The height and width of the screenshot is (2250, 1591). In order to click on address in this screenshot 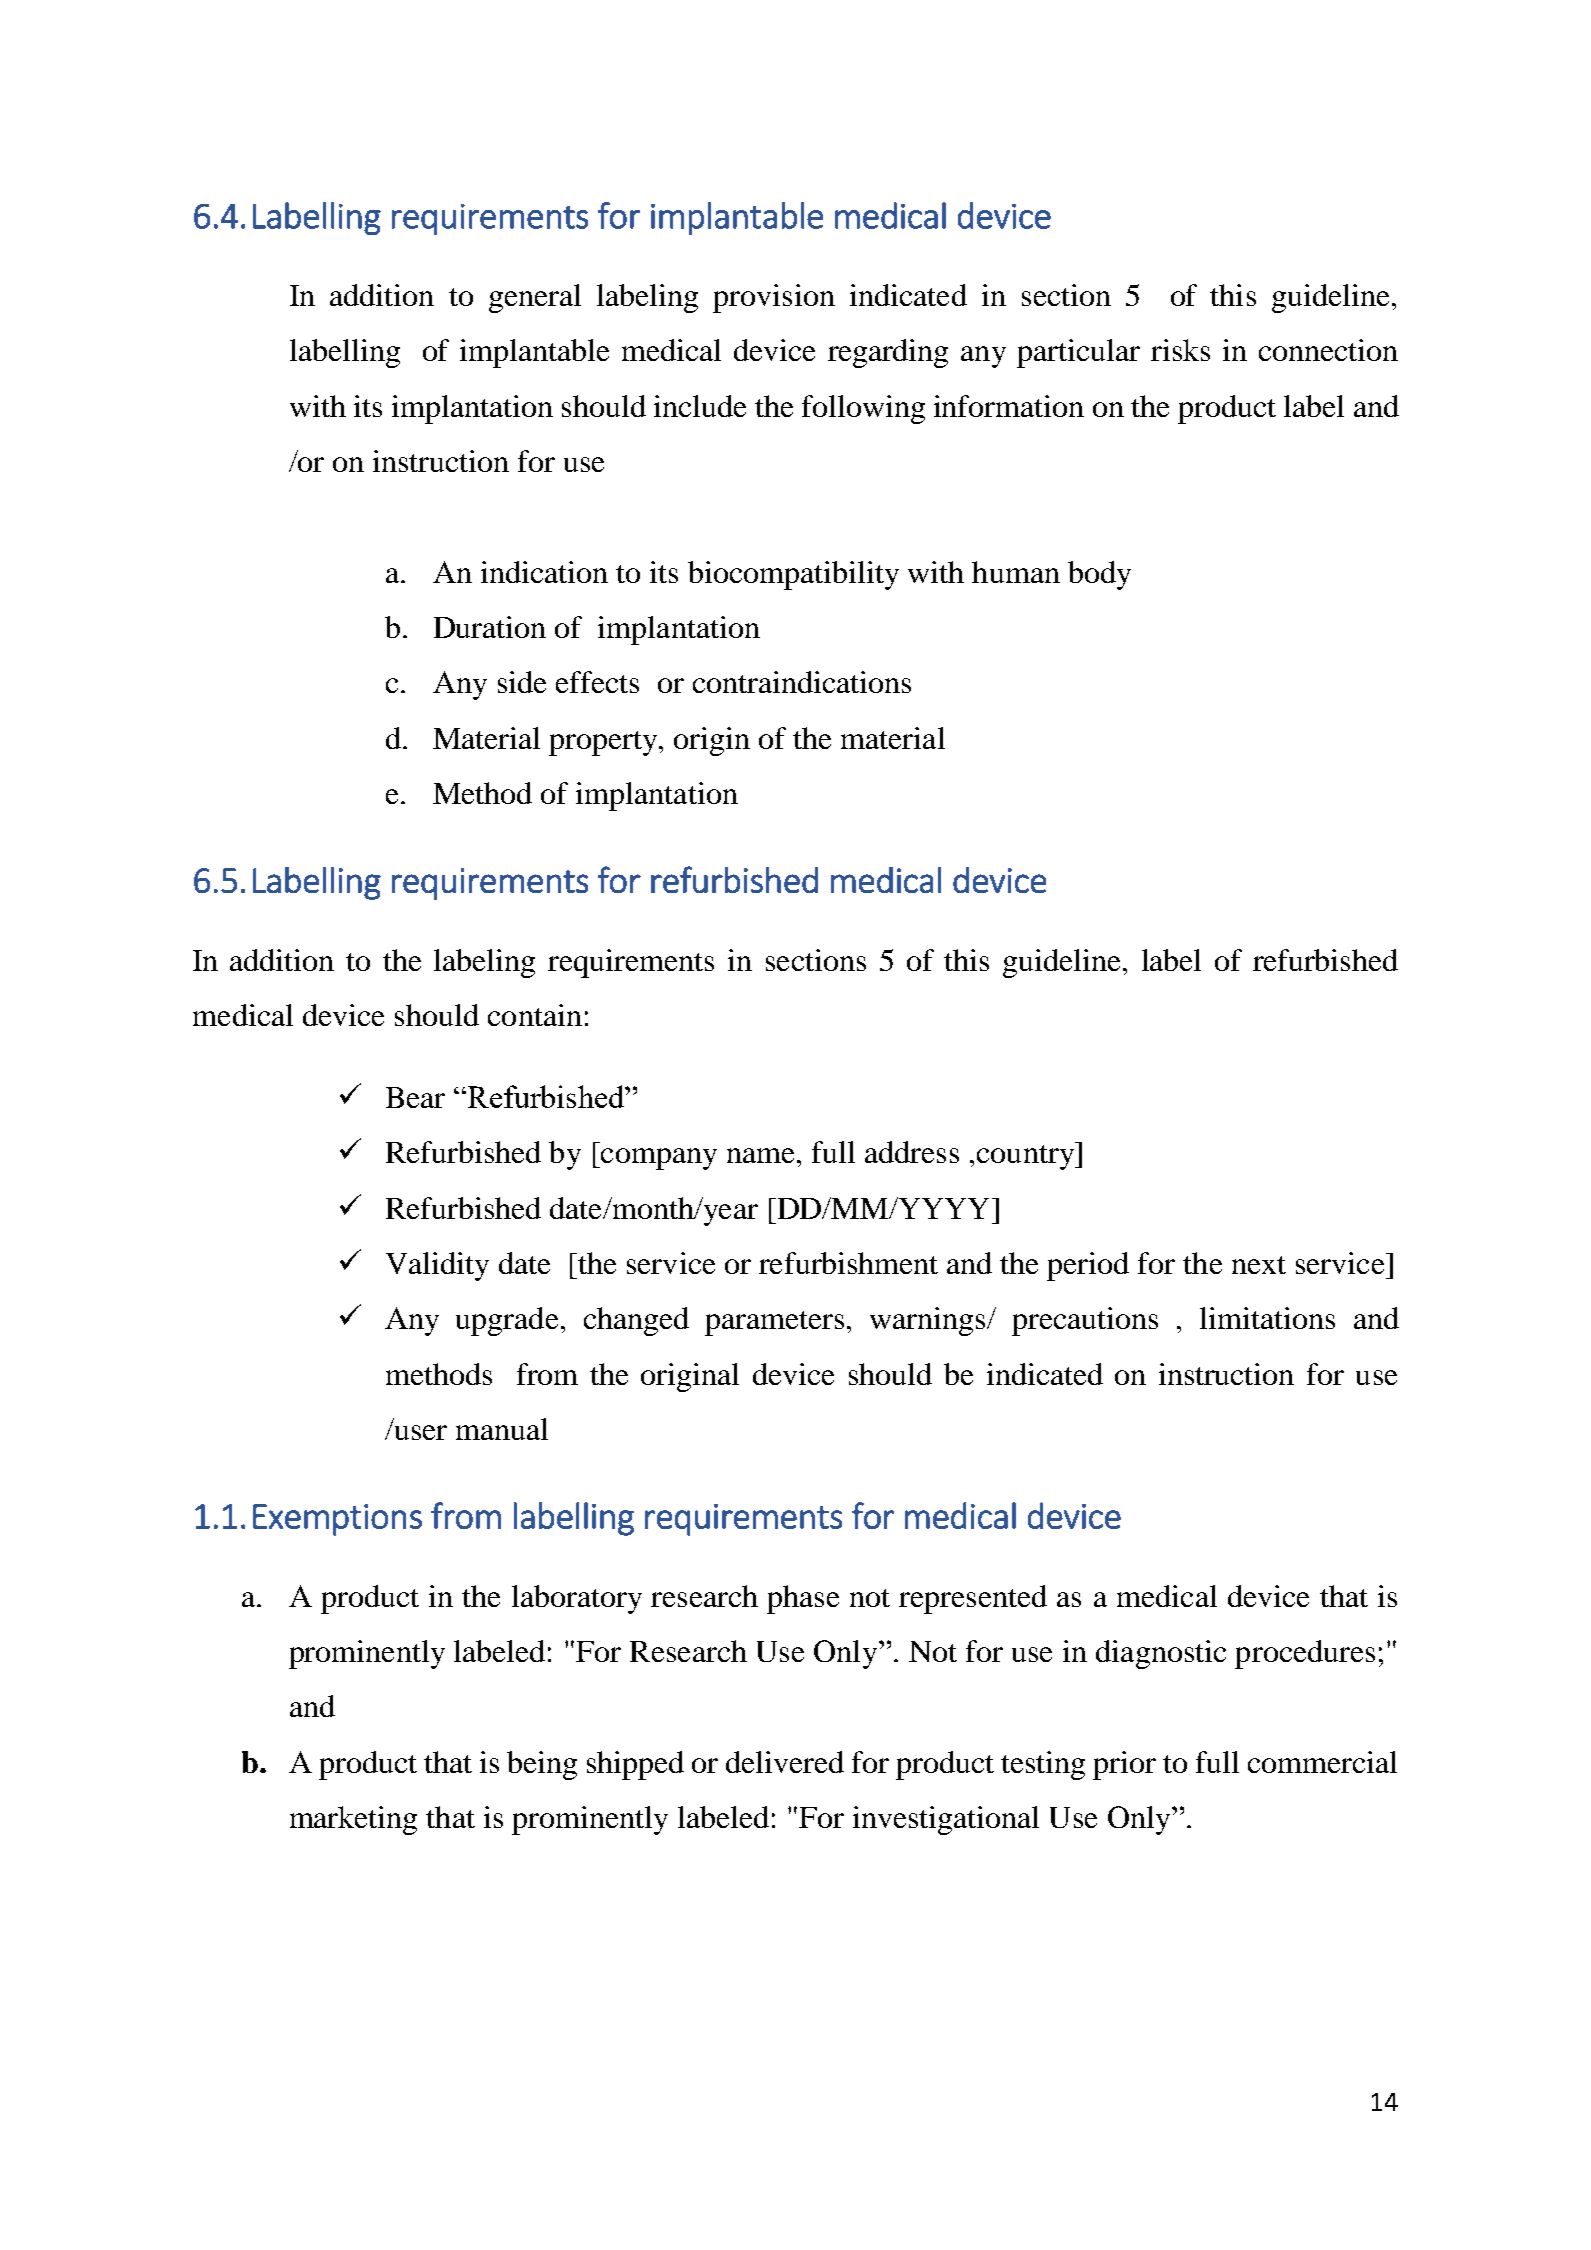, I will do `click(912, 1152)`.
